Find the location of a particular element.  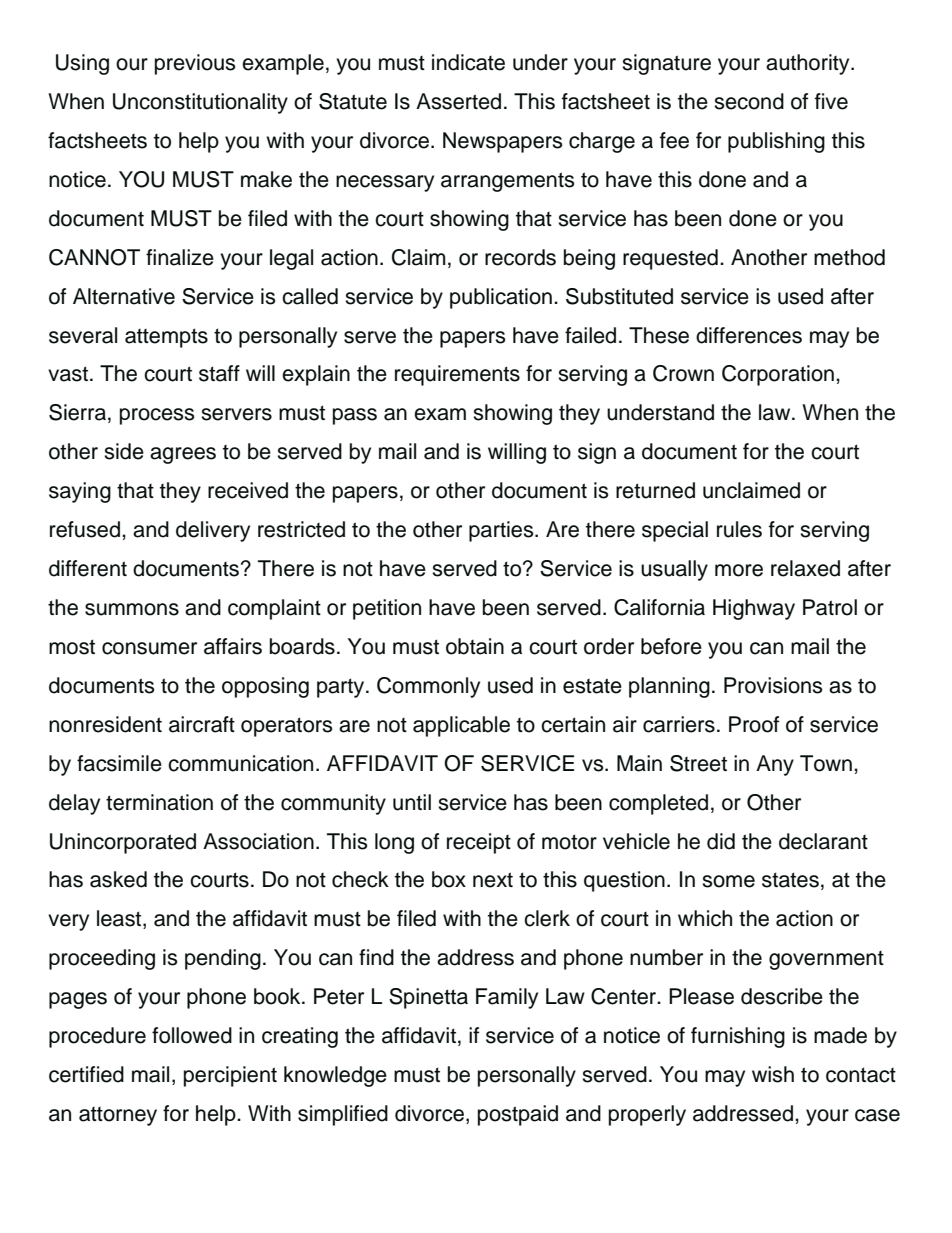

wish is located at coordinates (773, 1074).
